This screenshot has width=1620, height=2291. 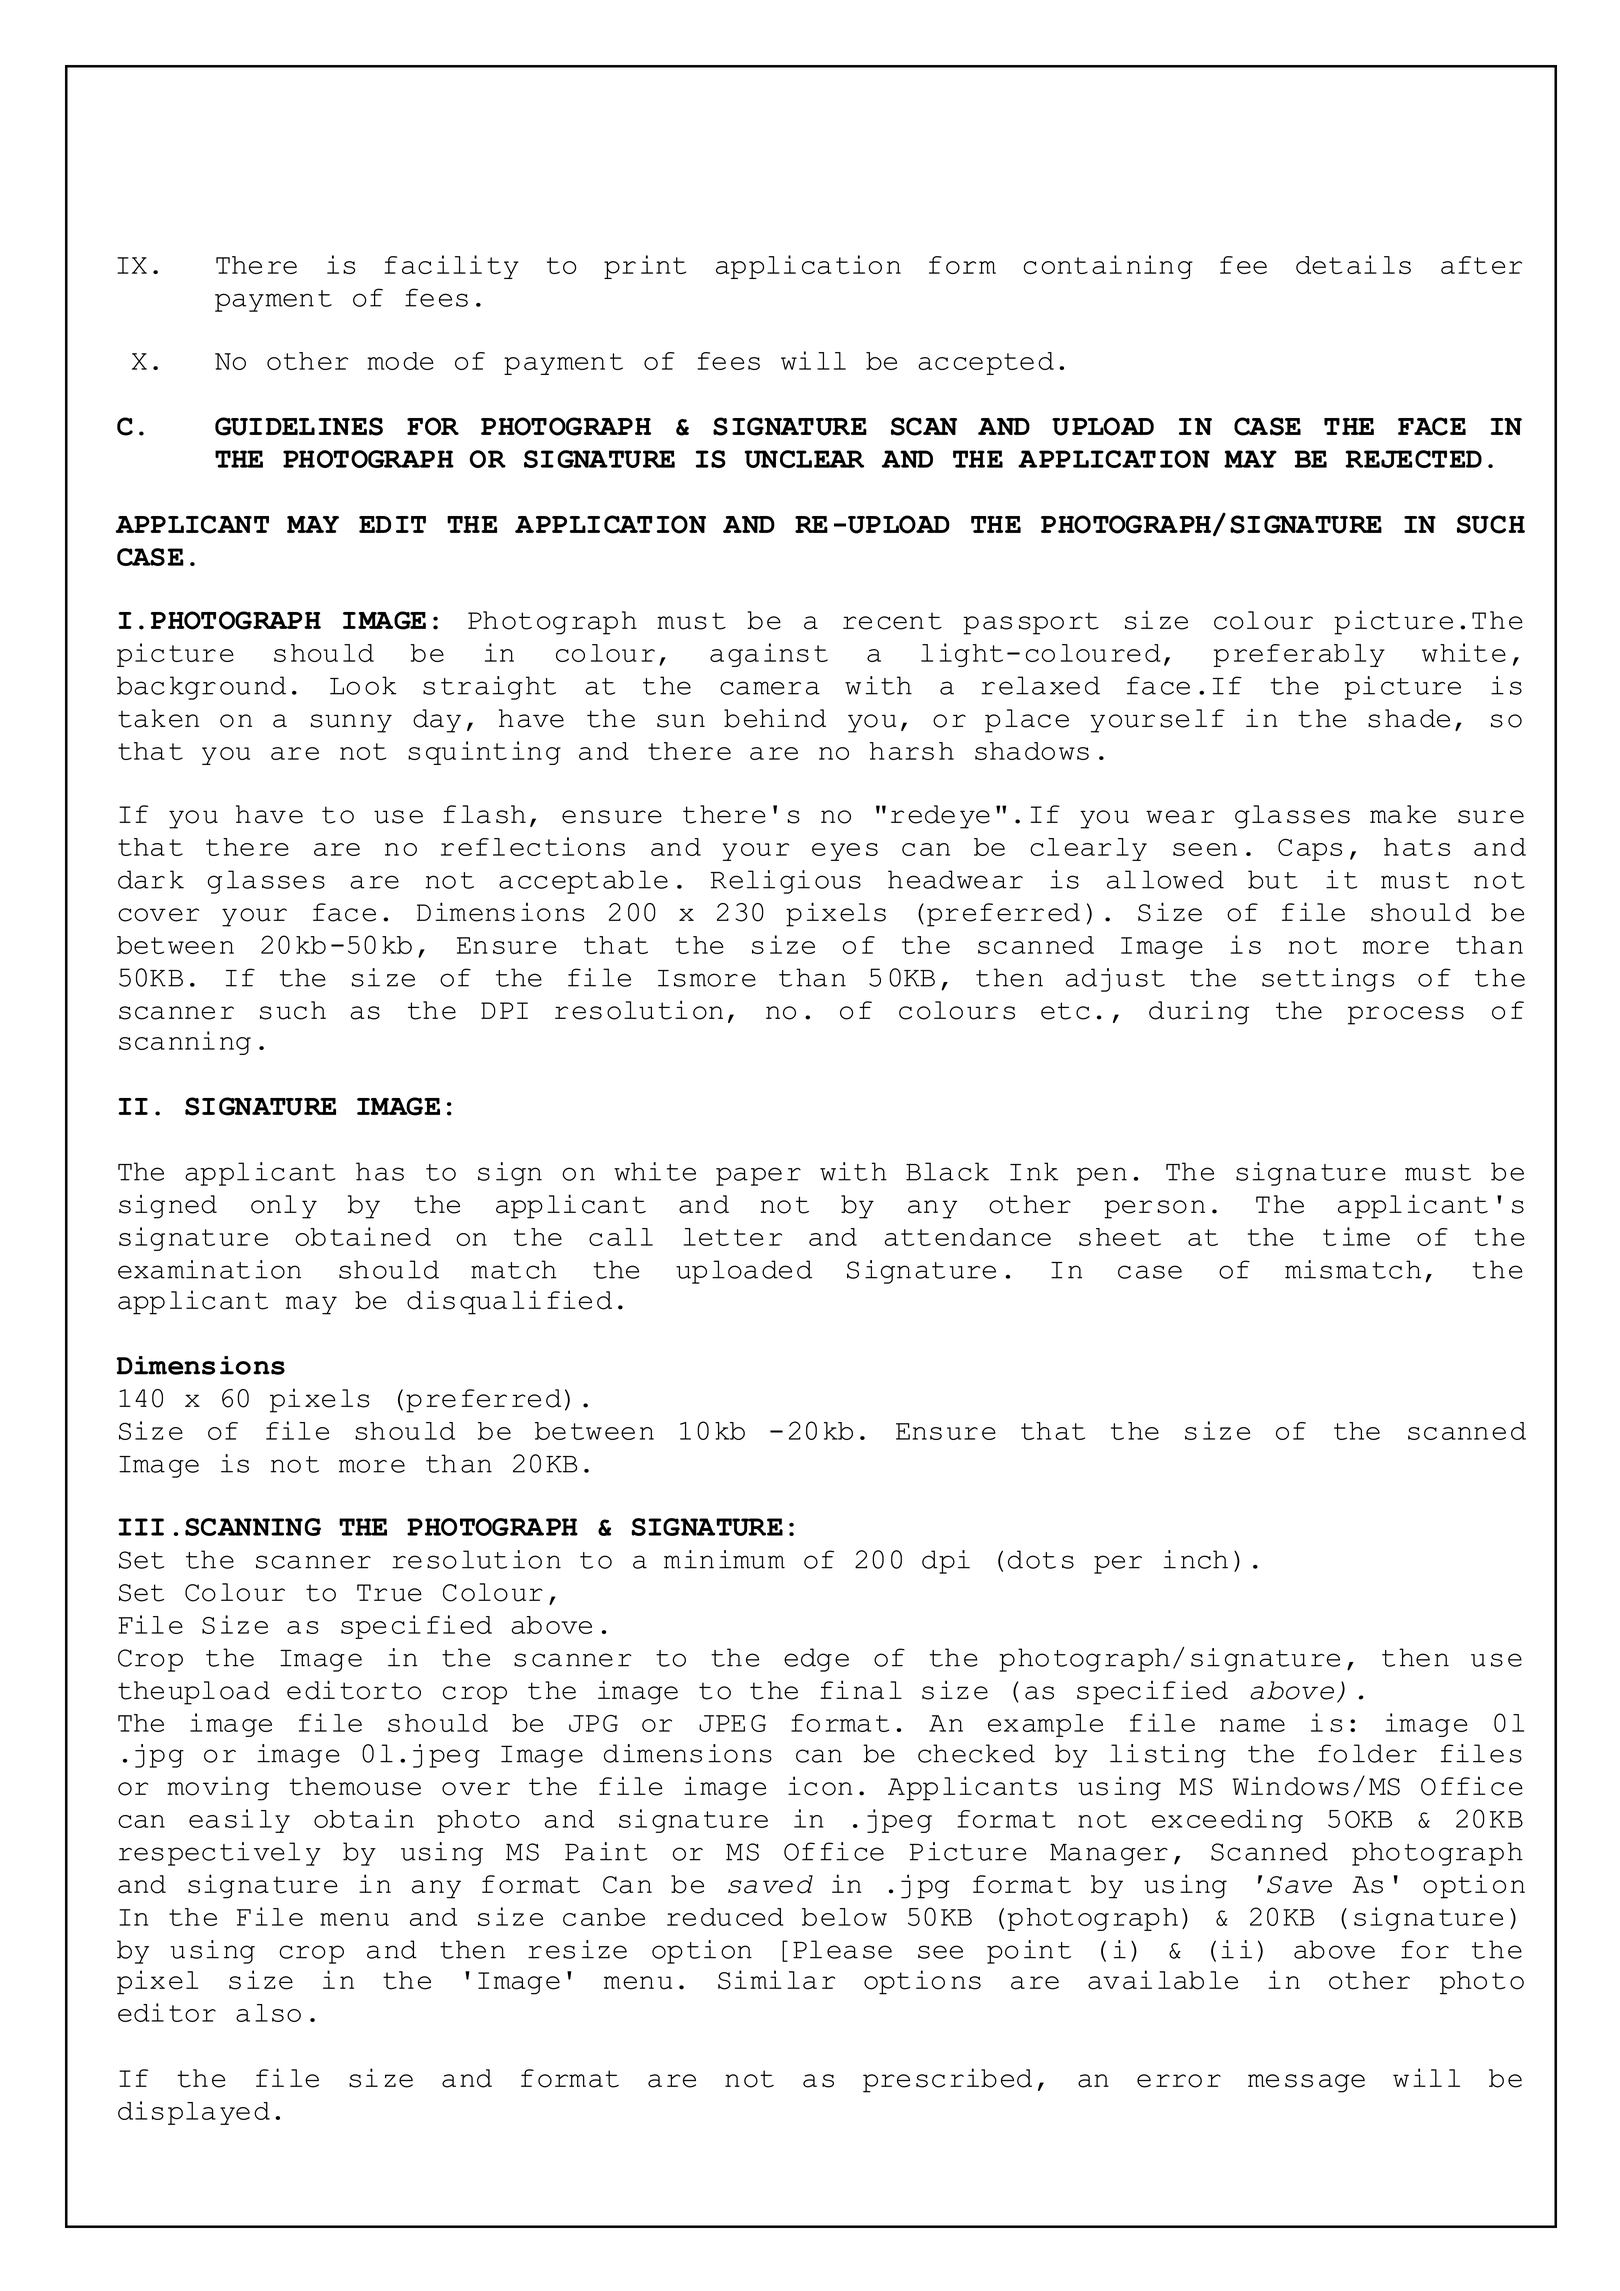 I want to click on only, so click(x=284, y=1207).
